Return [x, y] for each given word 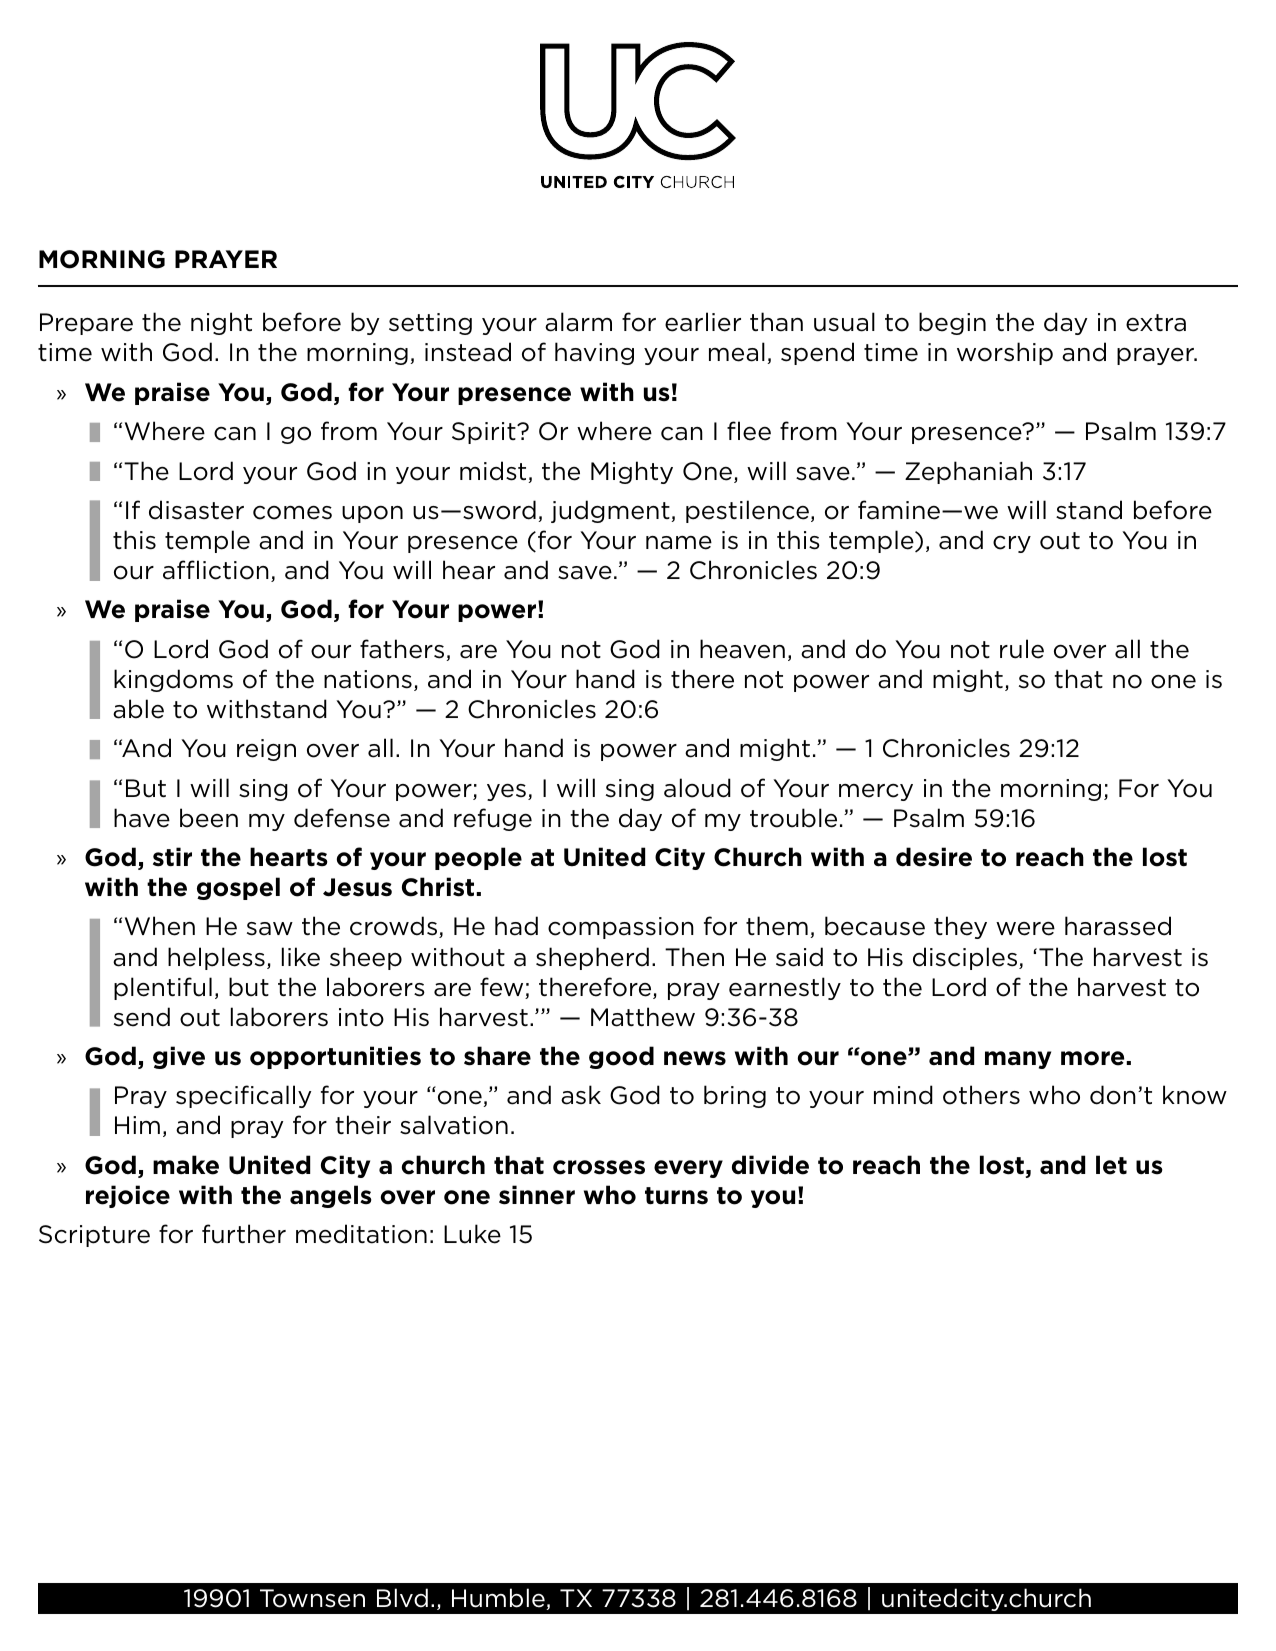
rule [1022, 649]
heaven [742, 649]
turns [676, 1196]
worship [1005, 353]
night [221, 323]
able [138, 709]
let [1111, 1165]
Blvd [402, 1598]
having [594, 353]
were [1025, 929]
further [244, 1234]
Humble [499, 1599]
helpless [216, 958]
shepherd [592, 958]
